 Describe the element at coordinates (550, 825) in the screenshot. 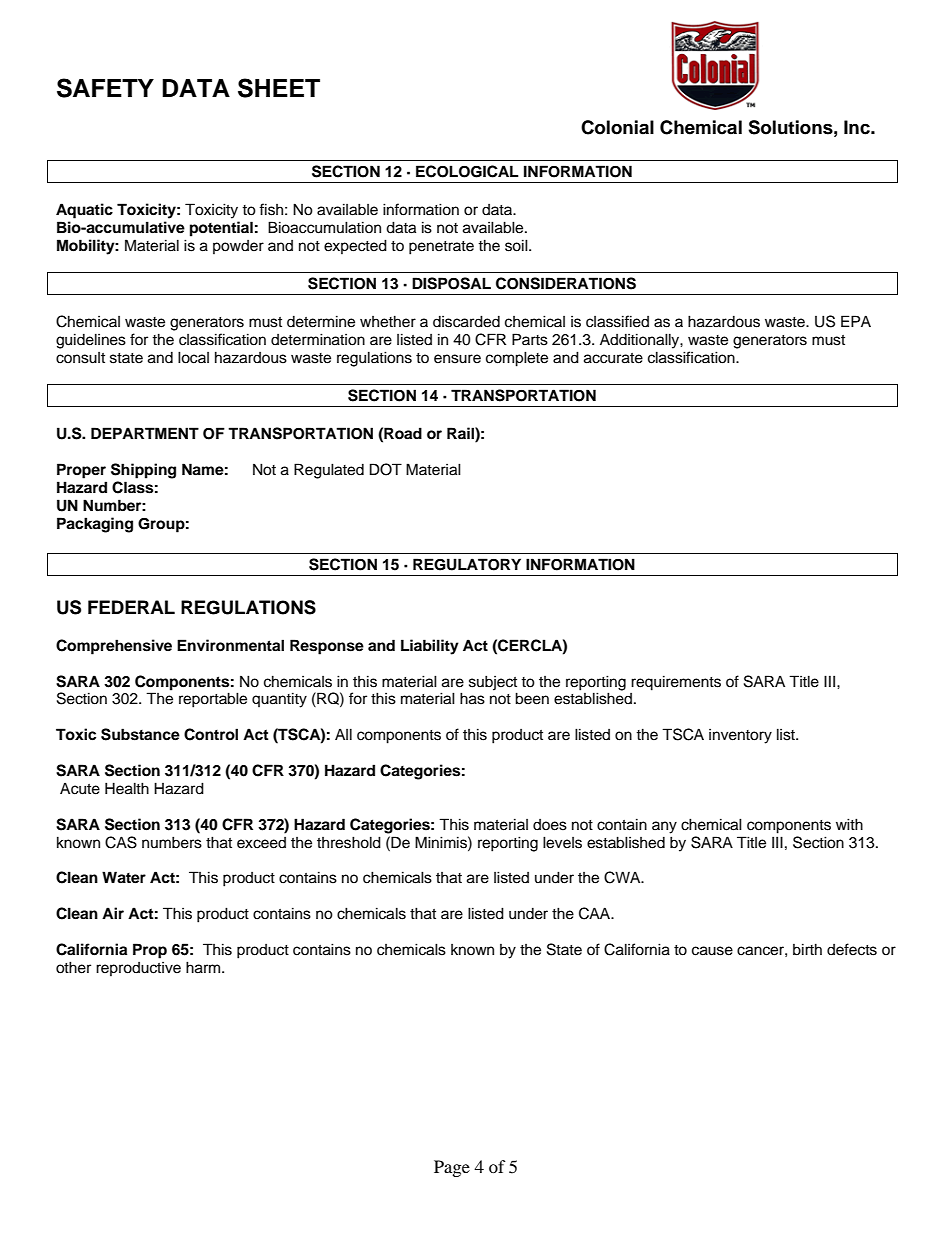

I see `does` at that location.
